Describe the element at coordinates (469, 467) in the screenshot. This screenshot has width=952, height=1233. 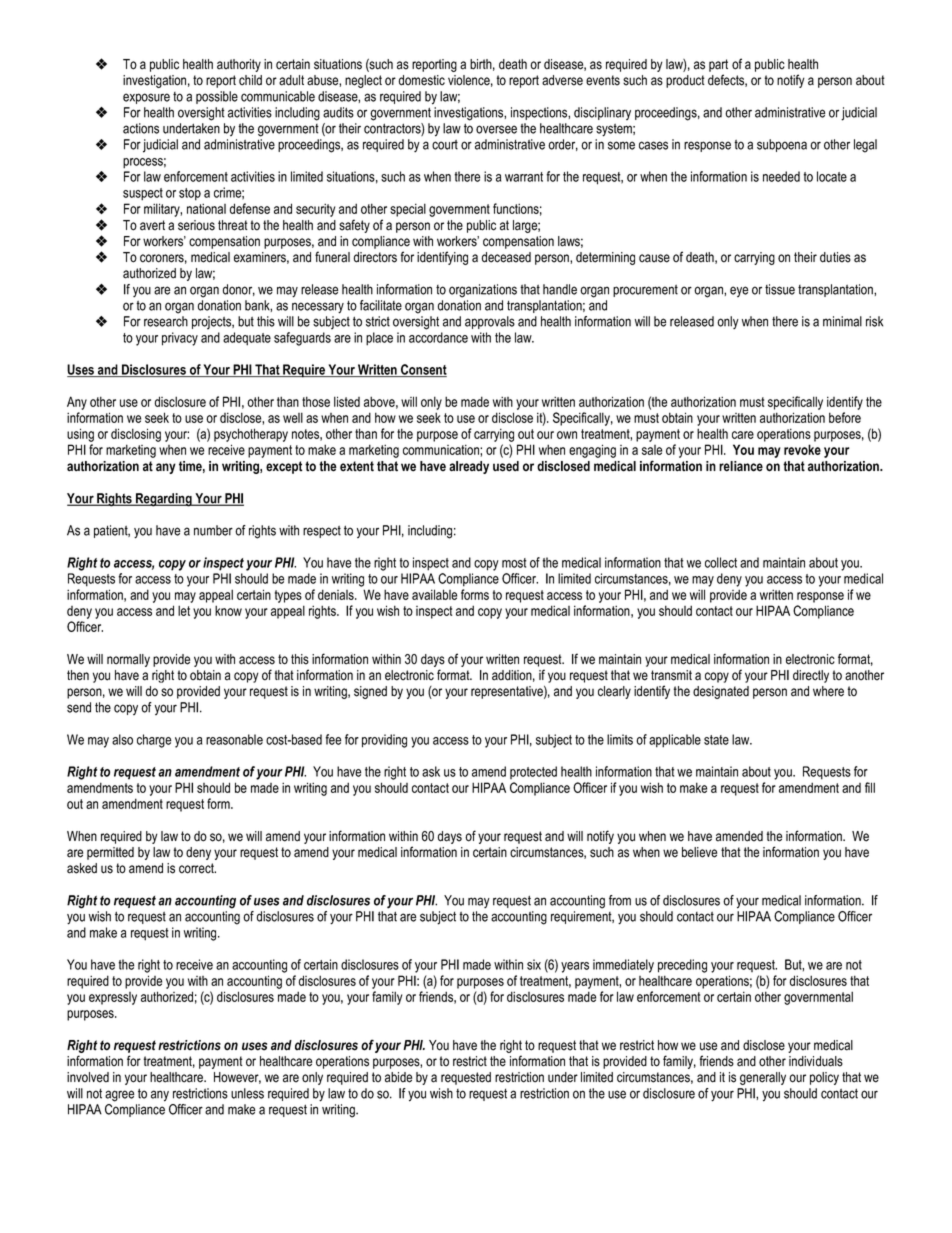
I see `already` at that location.
